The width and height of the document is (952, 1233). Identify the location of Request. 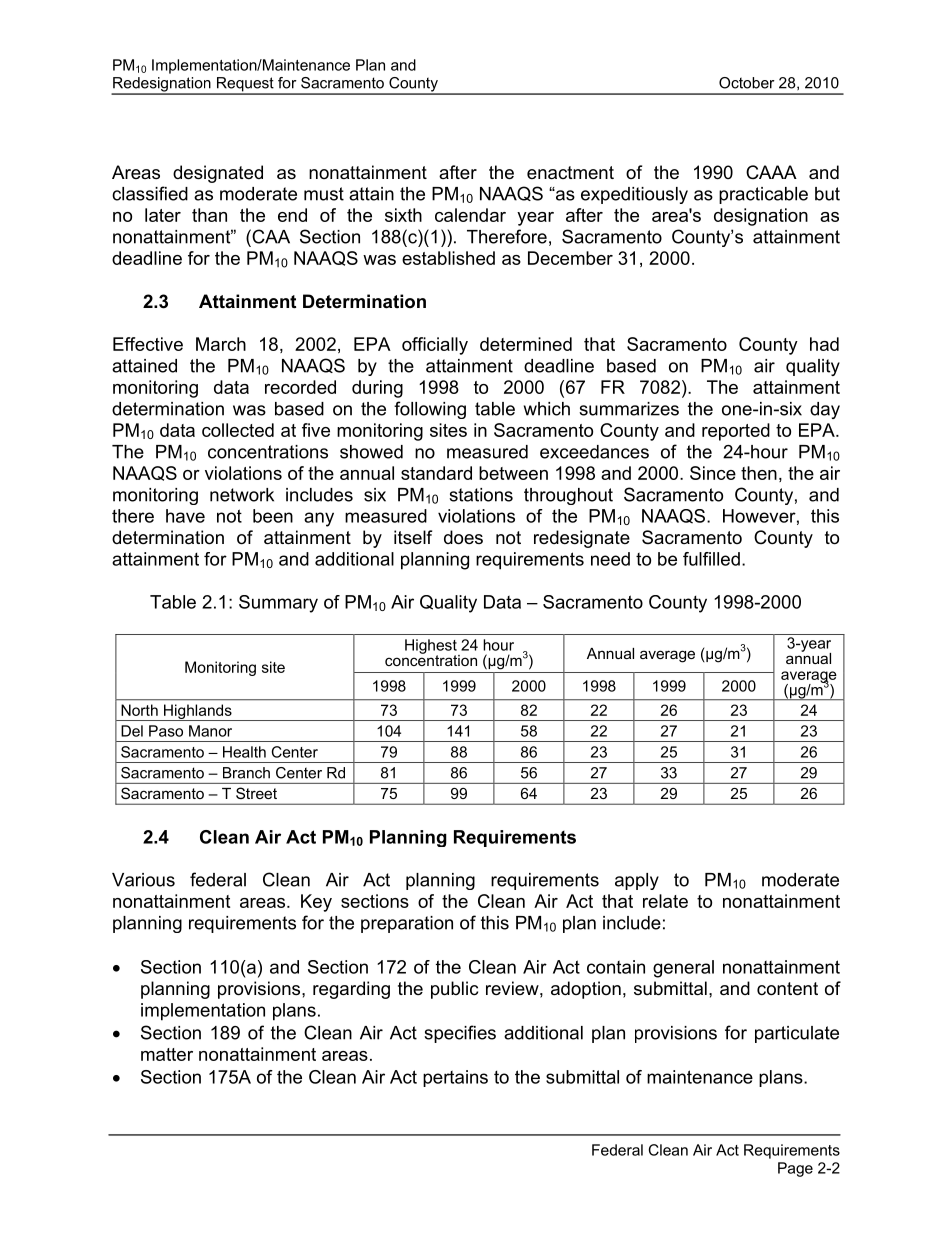
(245, 85).
